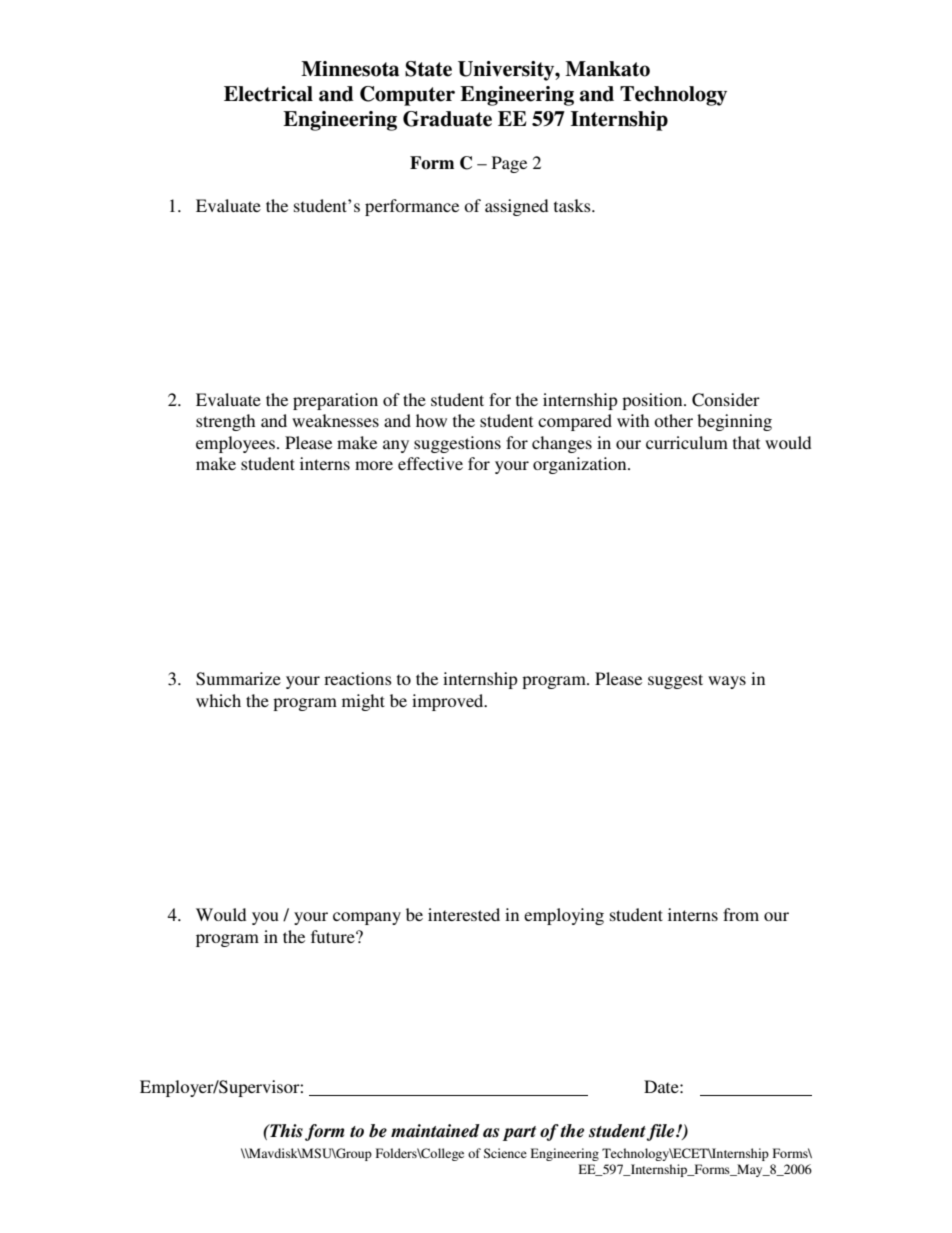  What do you see at coordinates (268, 94) in the screenshot?
I see `Electrical` at bounding box center [268, 94].
